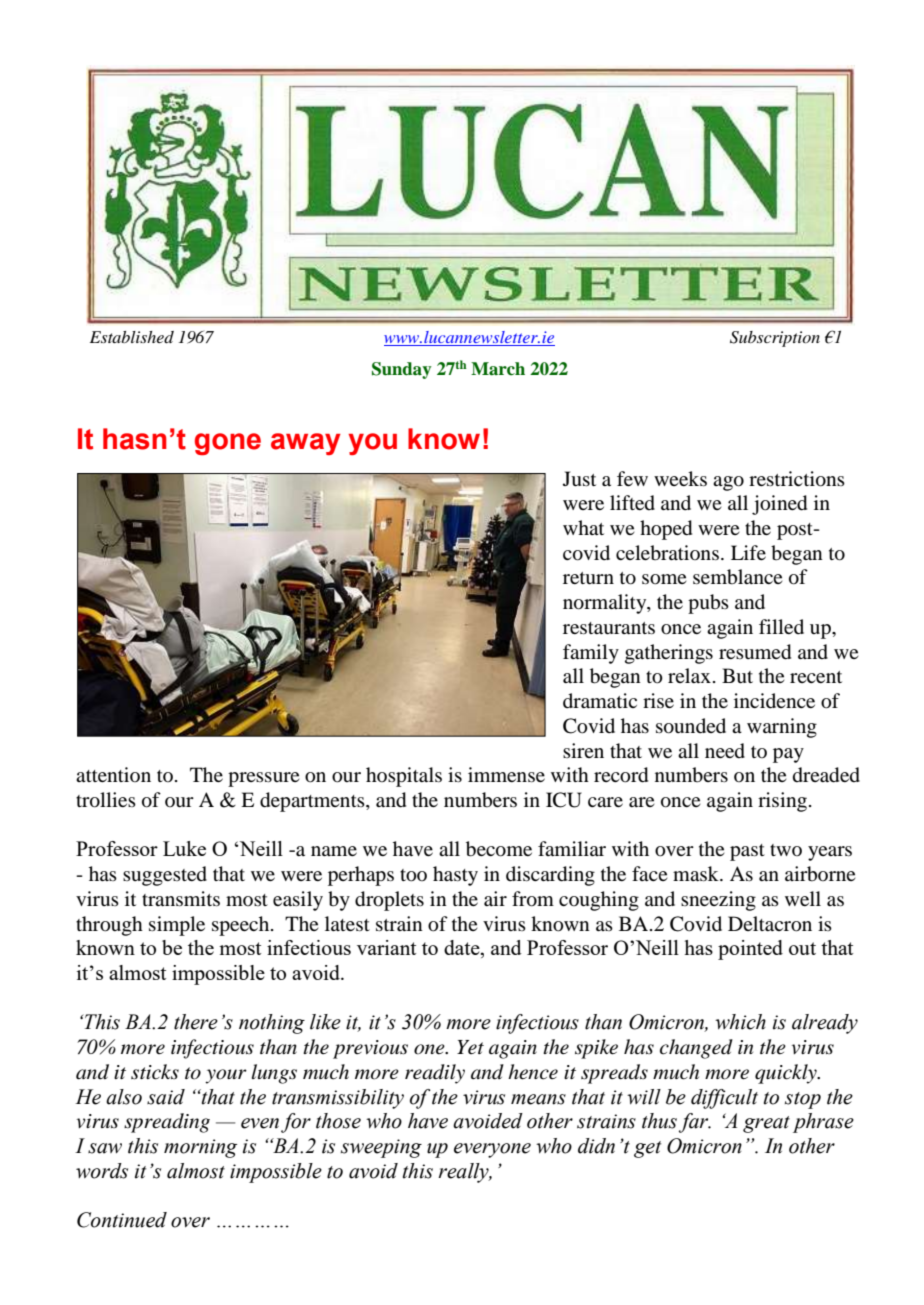 This image has height=1305, width=924. What do you see at coordinates (228, 444) in the image?
I see `gone` at bounding box center [228, 444].
